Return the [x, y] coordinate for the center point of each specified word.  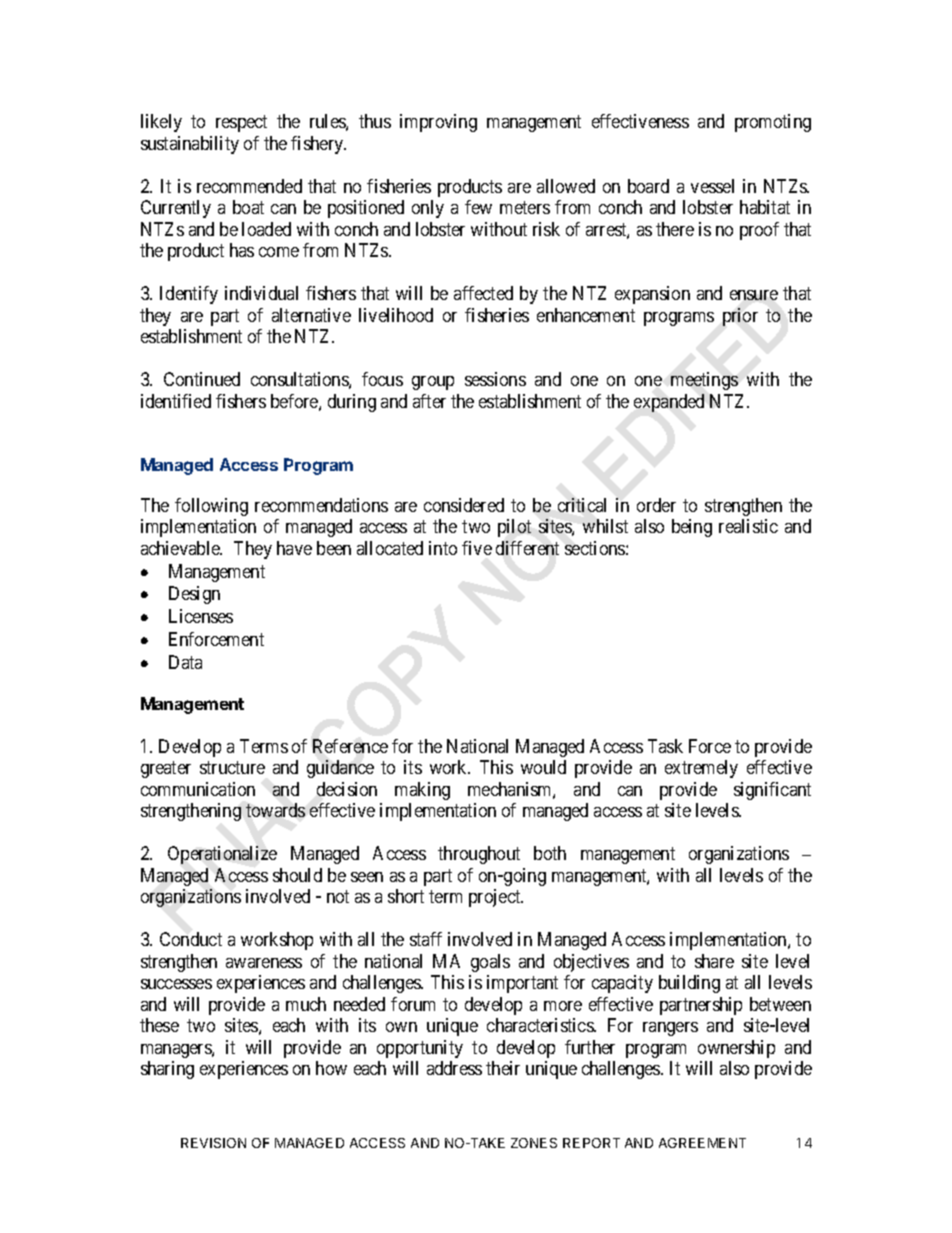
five [477, 548]
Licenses [201, 616]
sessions [495, 379]
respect [241, 124]
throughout [479, 855]
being [692, 528]
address [454, 1068]
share [714, 961]
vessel [712, 186]
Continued [202, 379]
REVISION [213, 1143]
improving [438, 123]
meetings [704, 381]
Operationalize [222, 855]
